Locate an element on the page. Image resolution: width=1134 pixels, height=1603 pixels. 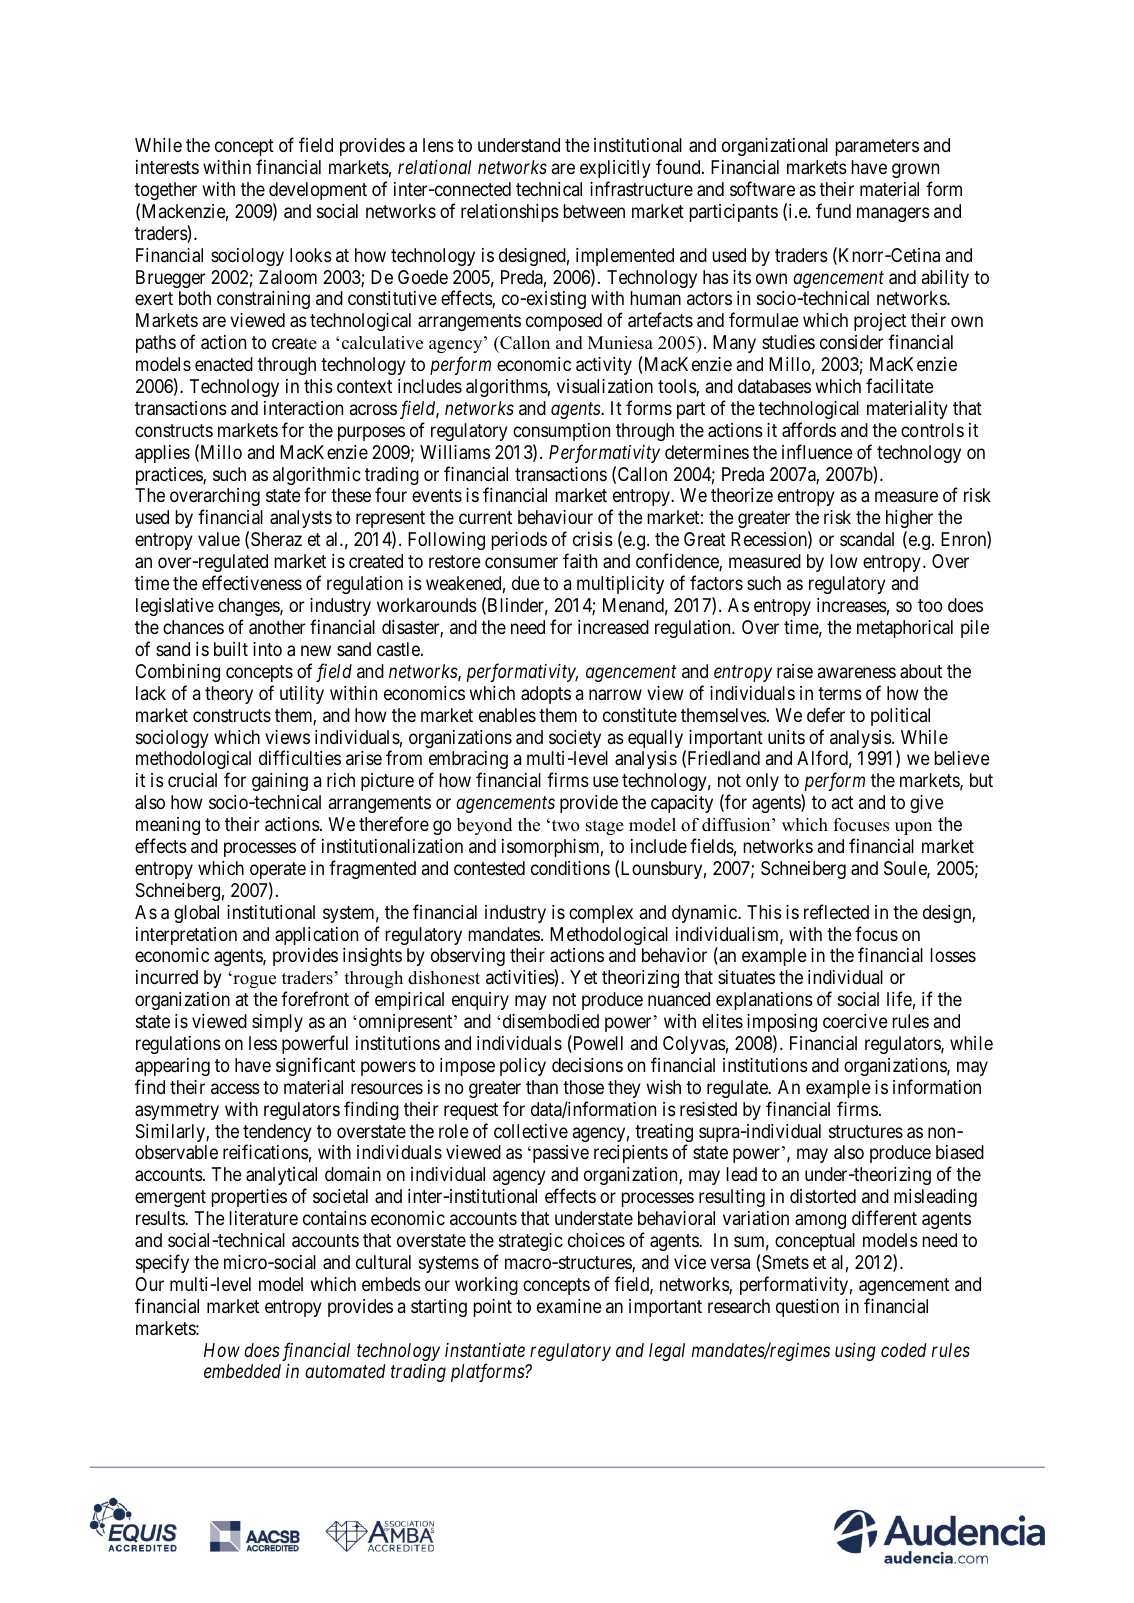
those is located at coordinates (583, 1087).
